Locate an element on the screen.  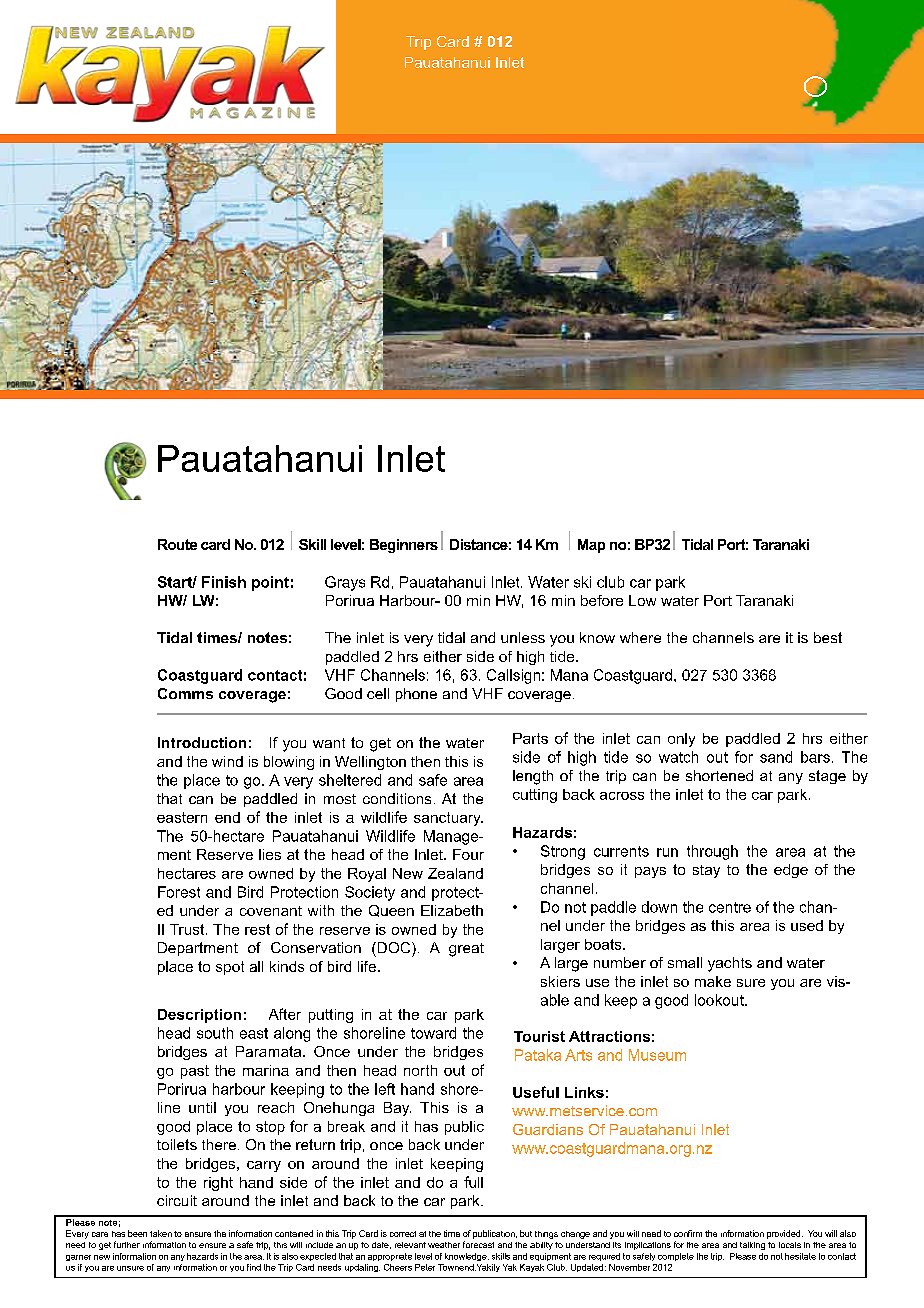
wind is located at coordinates (227, 761).
